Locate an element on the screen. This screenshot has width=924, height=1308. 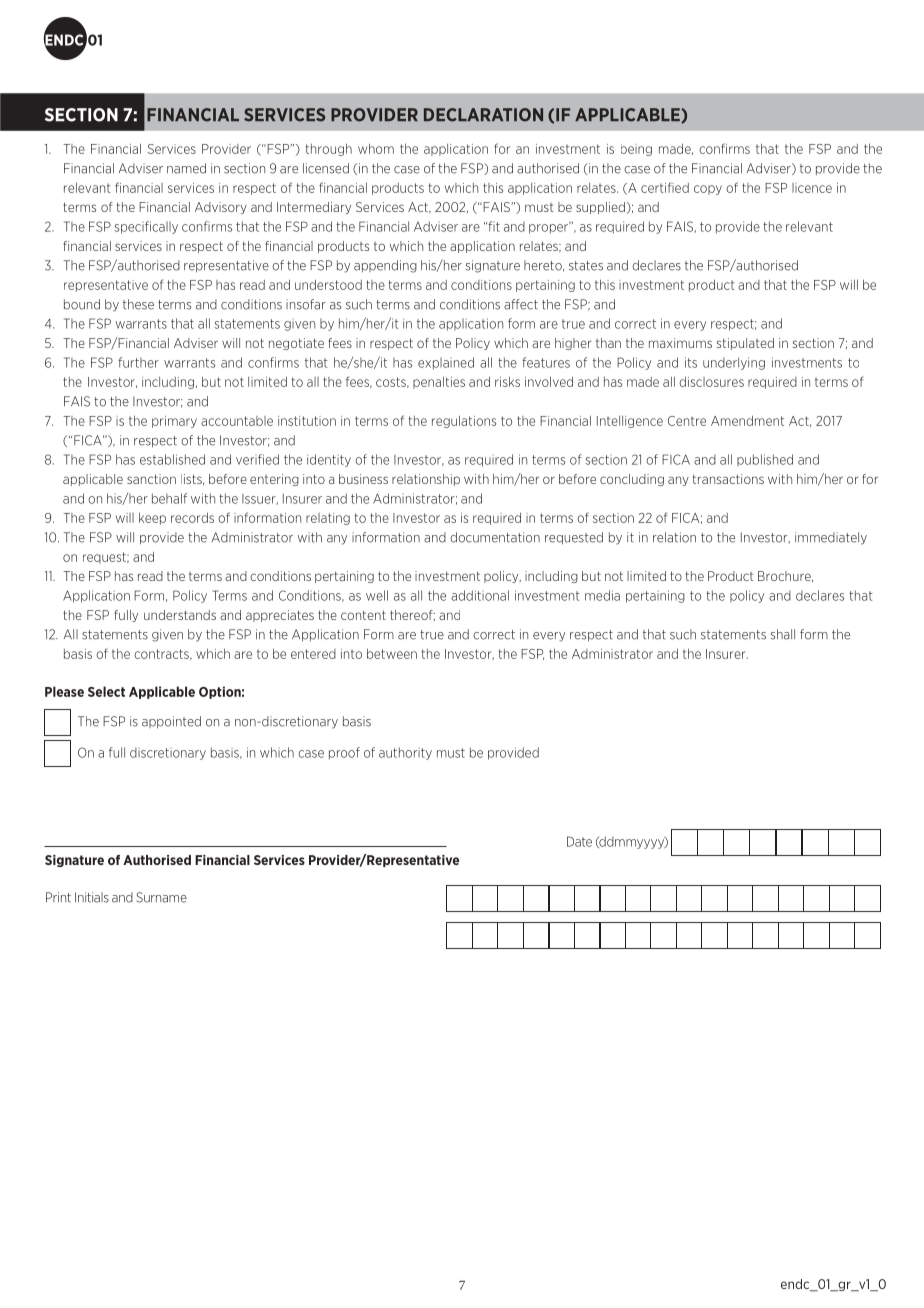
keep is located at coordinates (152, 518).
